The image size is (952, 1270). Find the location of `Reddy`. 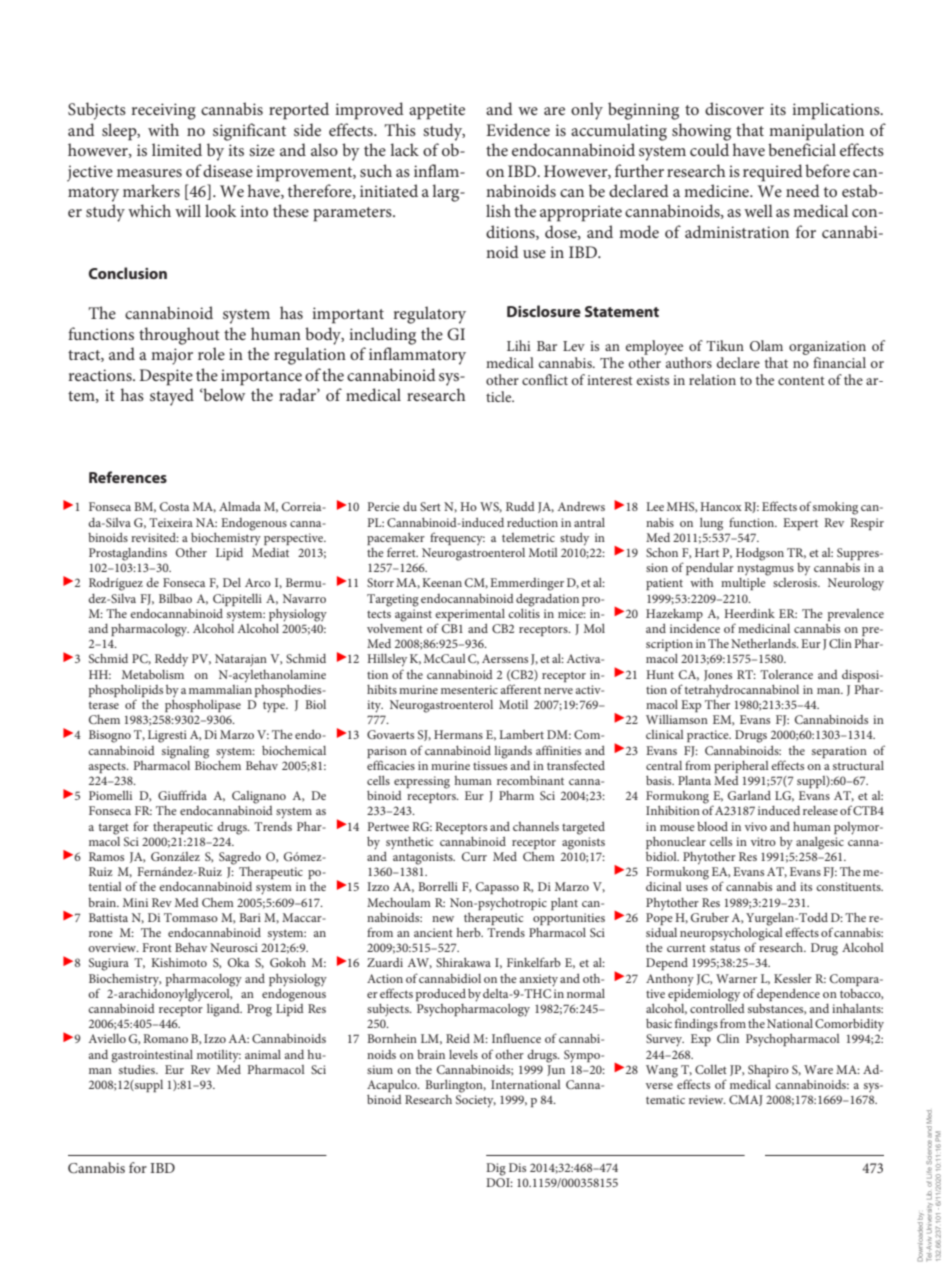

Reddy is located at coordinates (171, 660).
